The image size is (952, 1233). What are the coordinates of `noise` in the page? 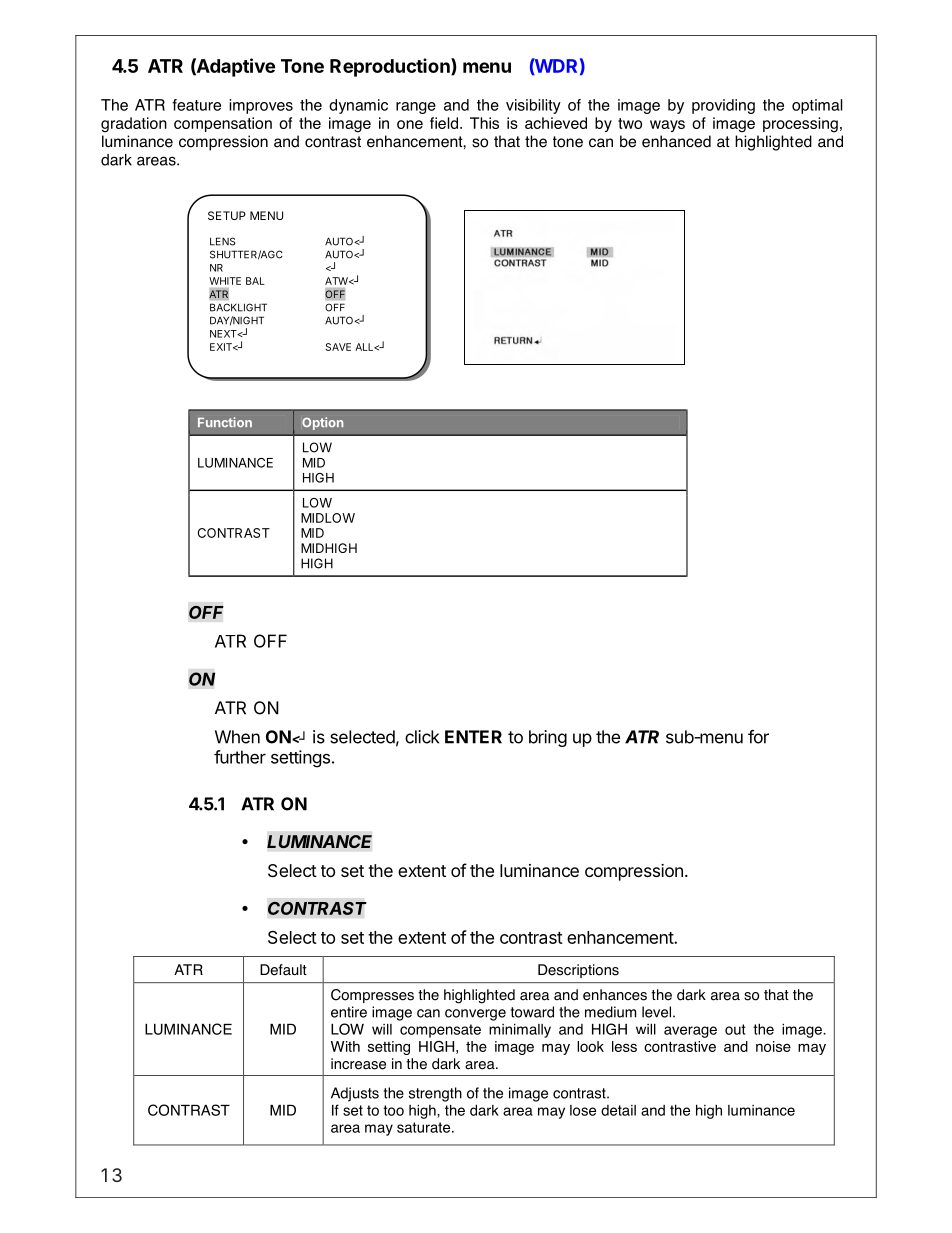 It's located at (773, 1046).
